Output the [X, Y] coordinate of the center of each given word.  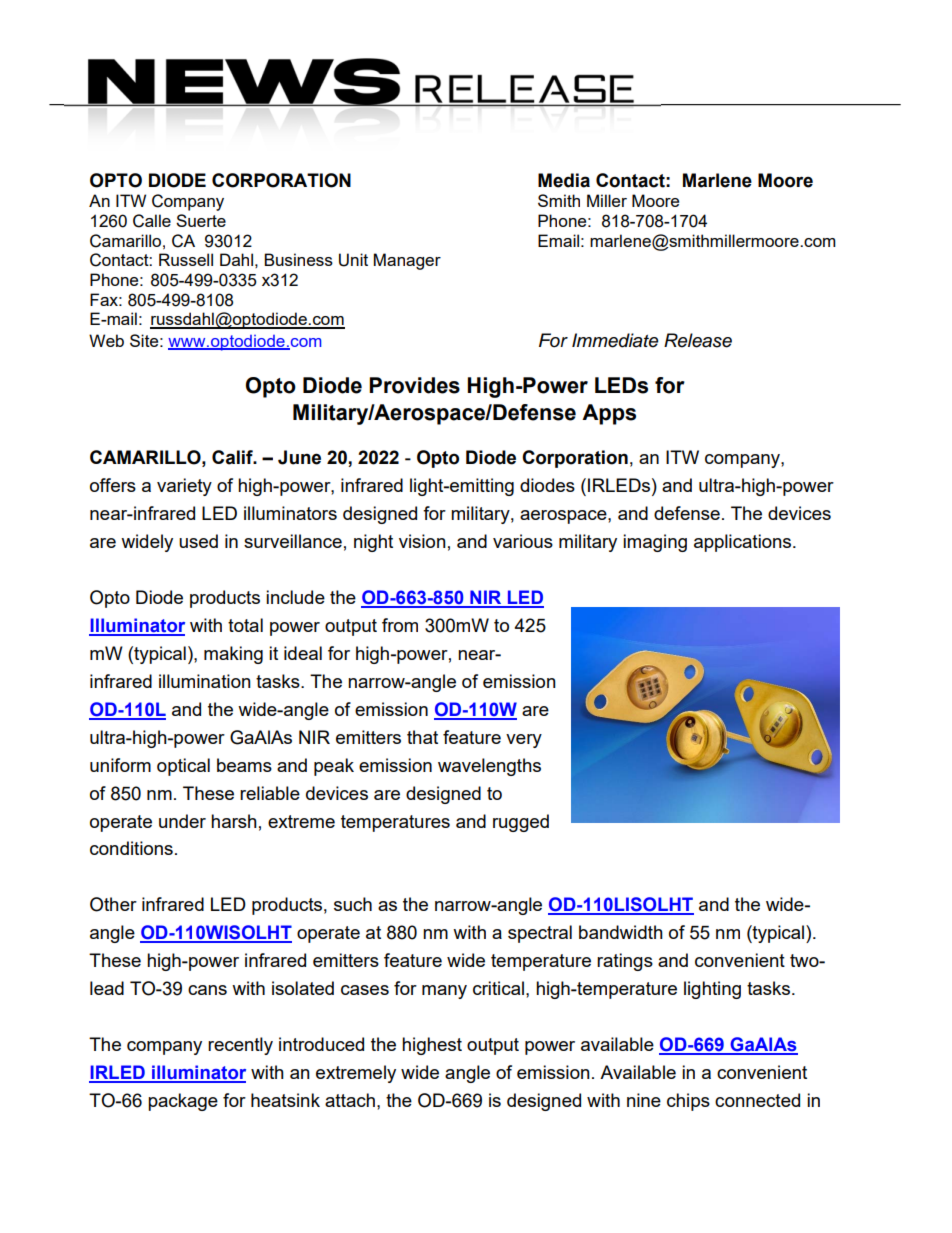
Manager [407, 261]
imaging [655, 543]
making [233, 655]
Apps [609, 414]
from [400, 625]
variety [184, 487]
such [353, 904]
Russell [186, 259]
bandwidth [621, 932]
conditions [131, 848]
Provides [414, 385]
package [183, 1102]
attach [350, 1100]
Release [698, 340]
